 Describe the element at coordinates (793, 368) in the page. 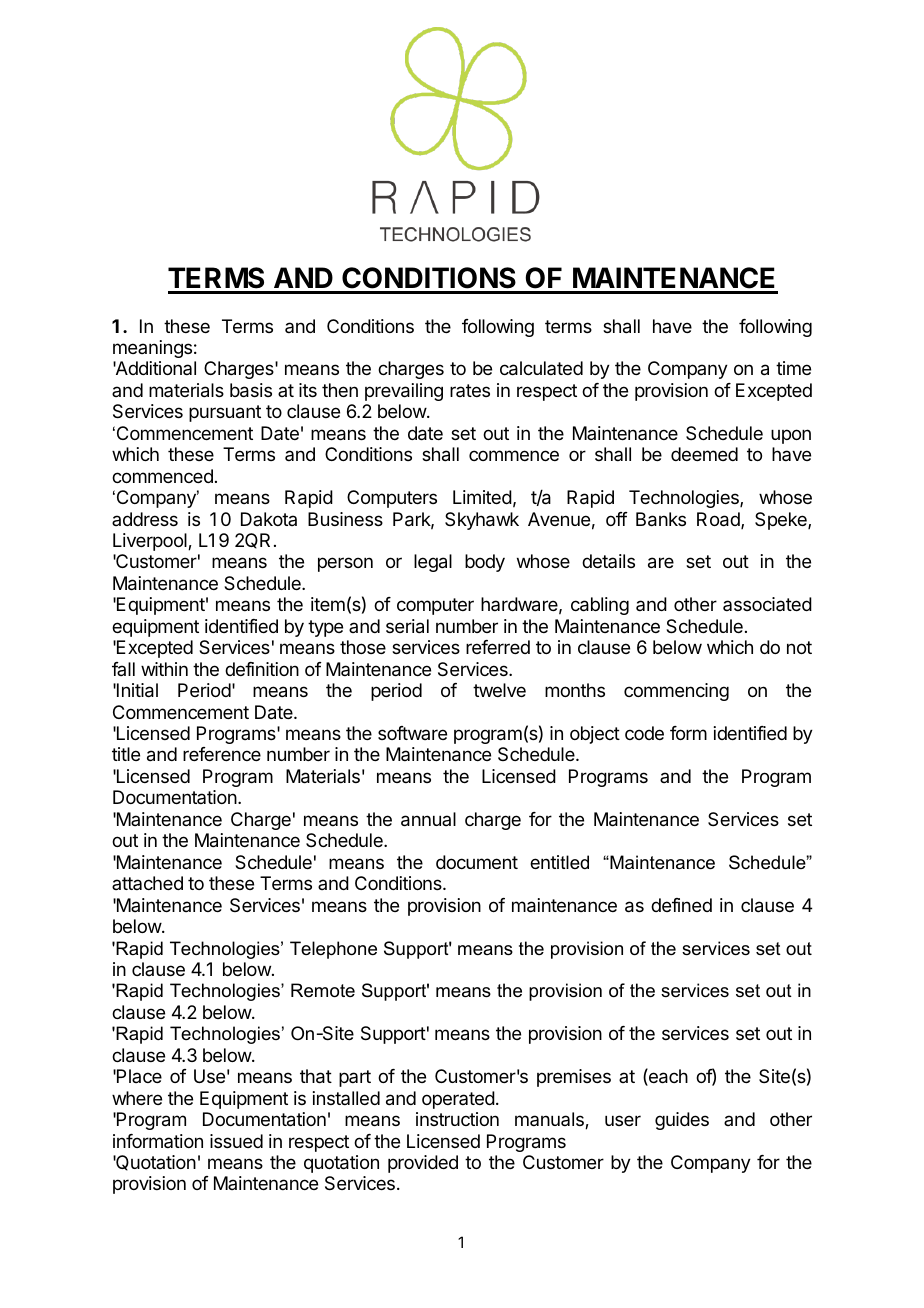

I see `time` at that location.
